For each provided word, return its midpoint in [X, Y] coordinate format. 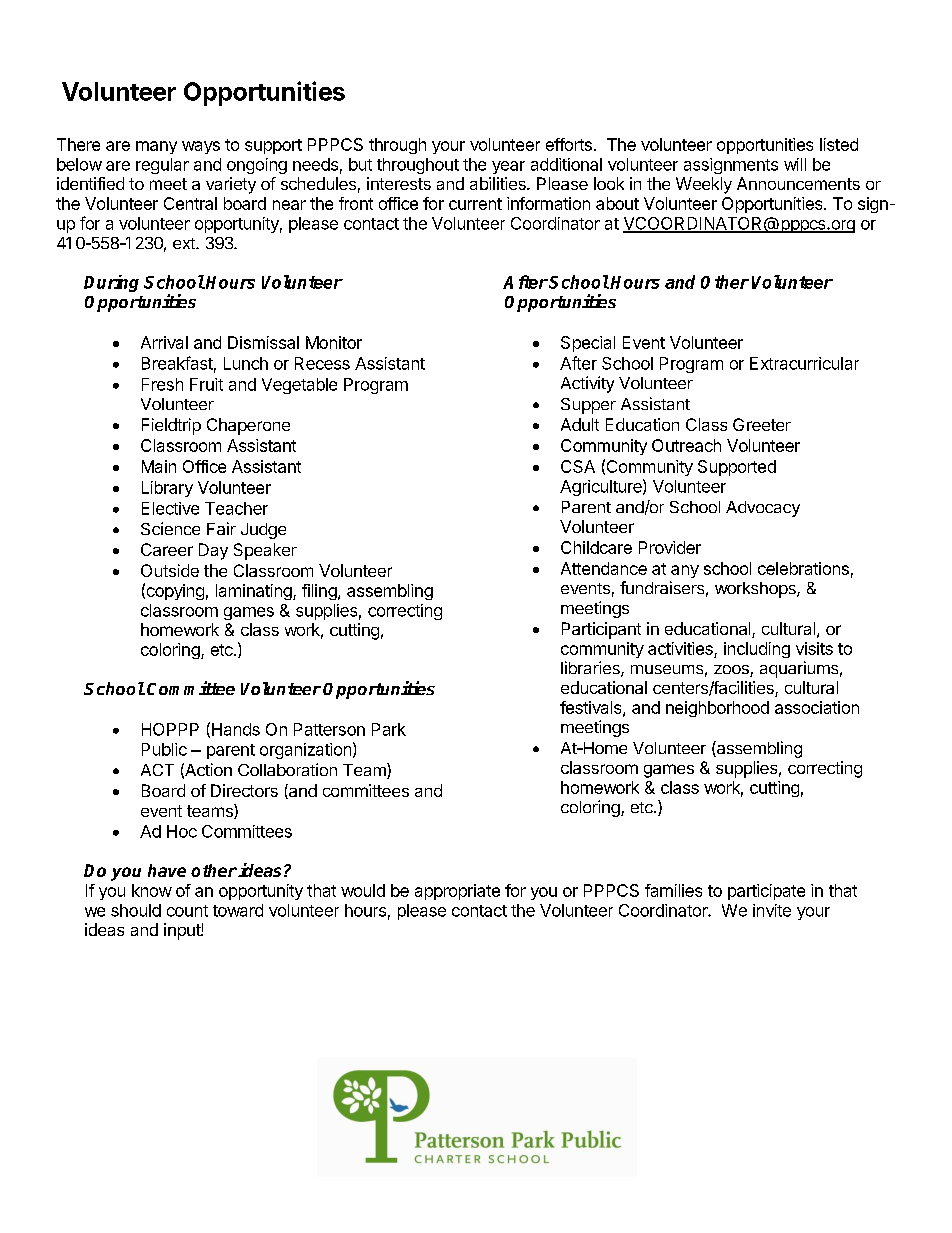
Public [164, 749]
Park [389, 729]
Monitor [334, 342]
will [795, 164]
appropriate [457, 892]
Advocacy [763, 509]
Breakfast [177, 363]
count [187, 911]
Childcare [596, 547]
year [508, 167]
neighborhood [717, 709]
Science [170, 528]
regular [162, 166]
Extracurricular [804, 363]
